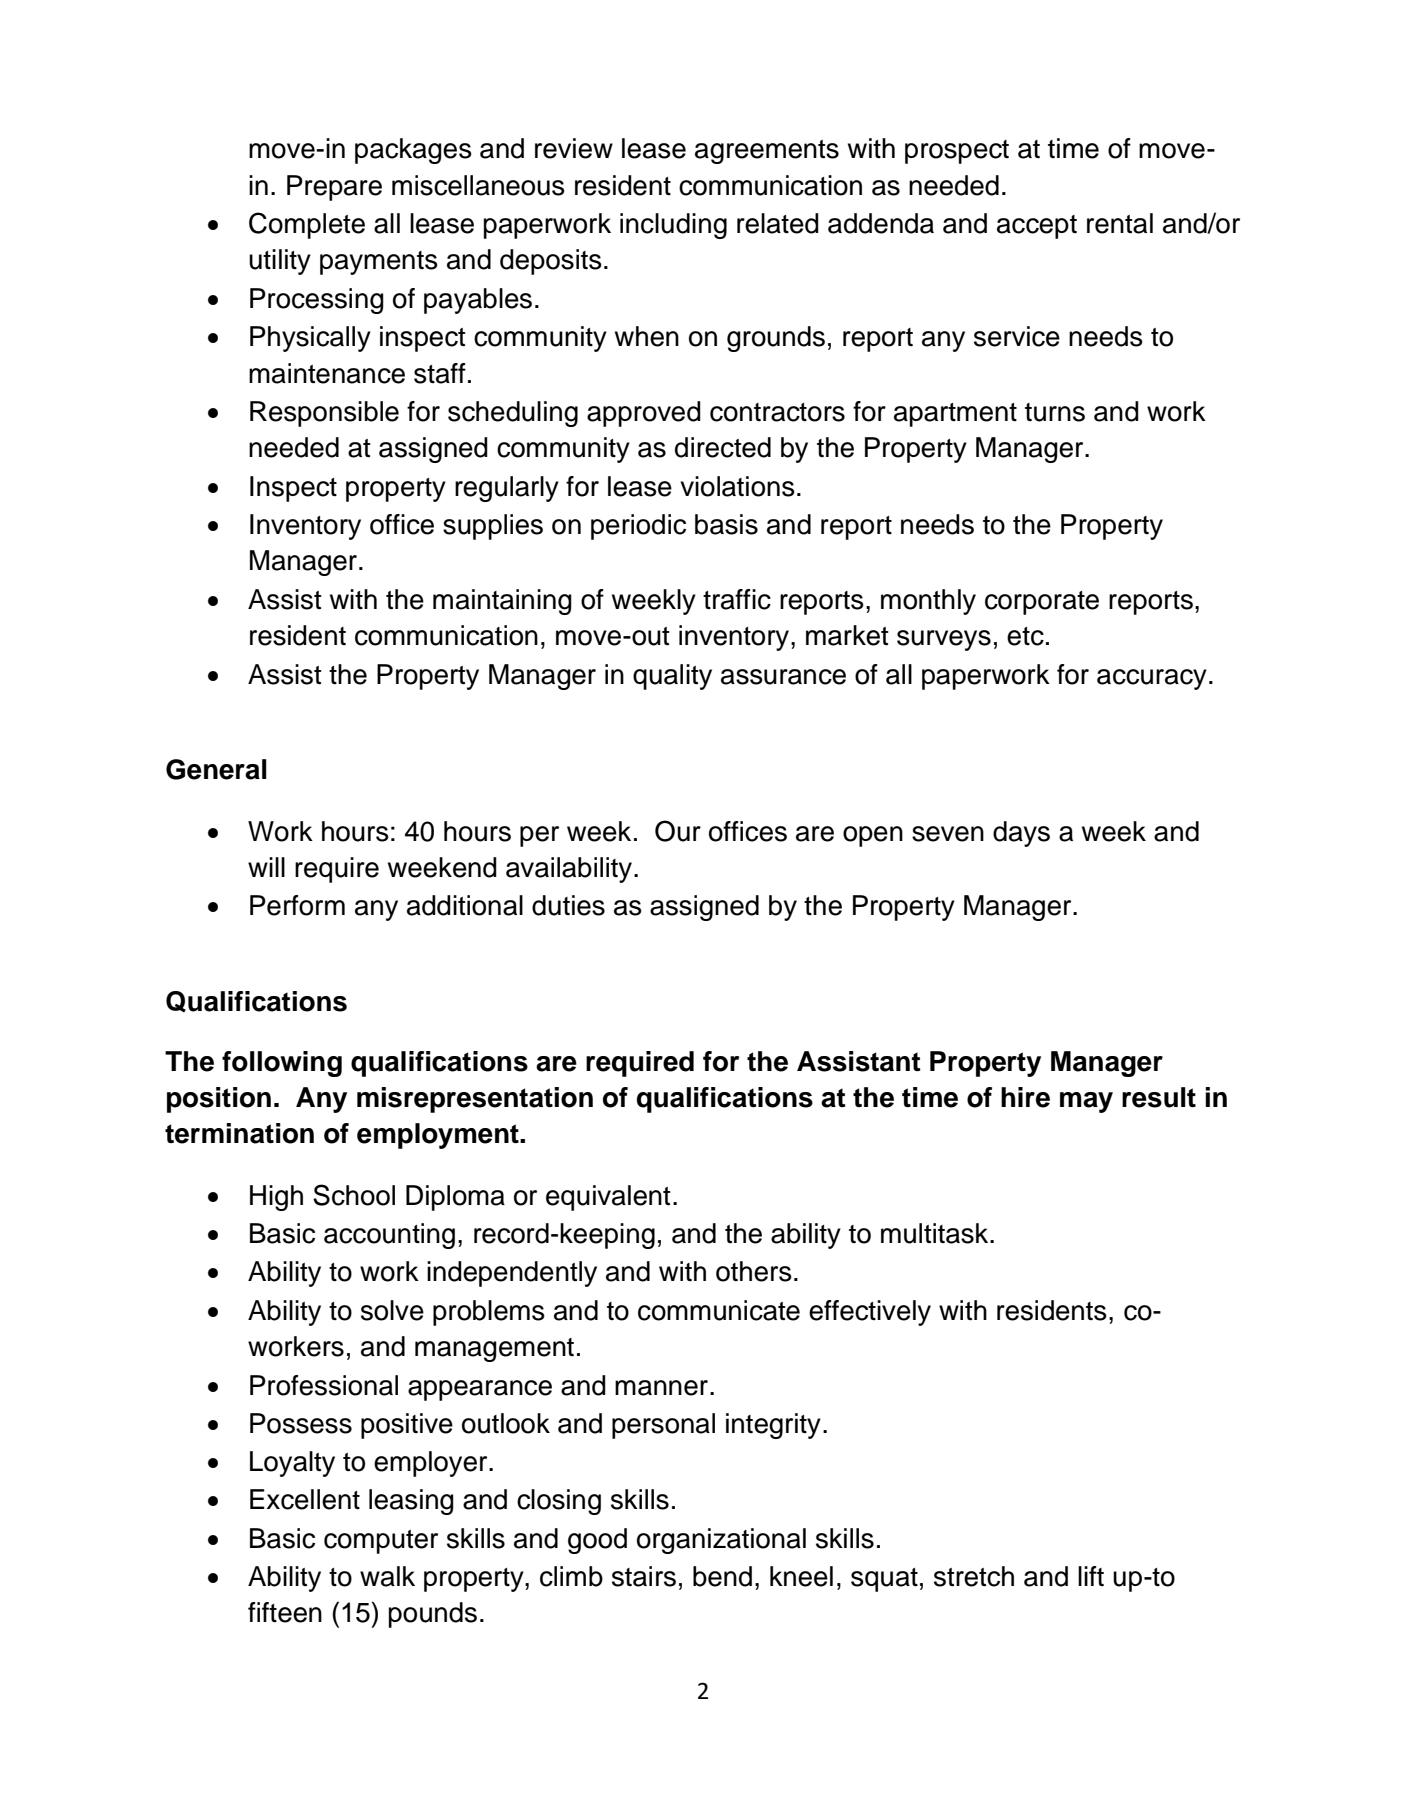 The image size is (1406, 1819). I want to click on accept, so click(1037, 227).
